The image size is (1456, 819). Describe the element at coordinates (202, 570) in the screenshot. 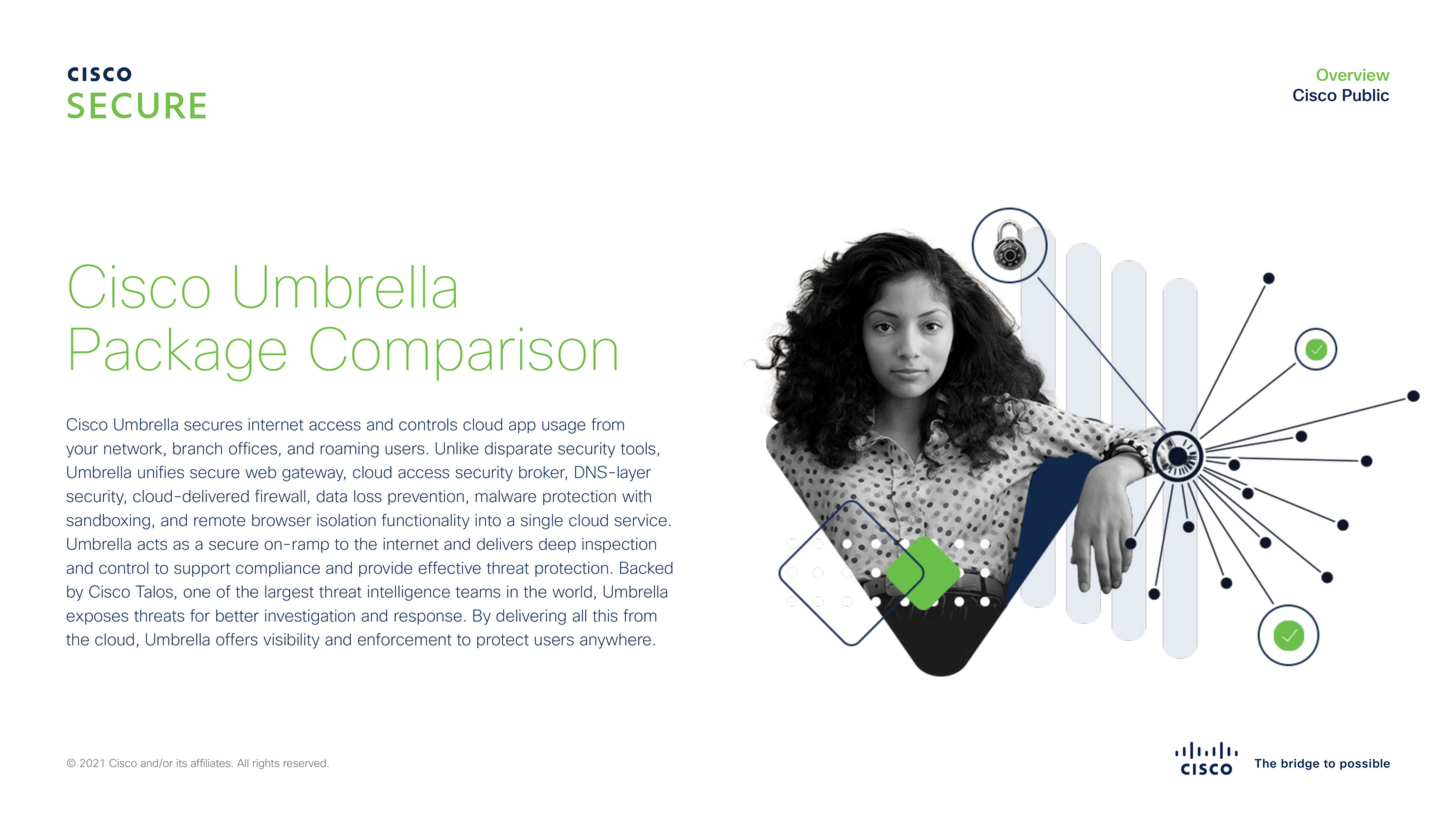

I see `support` at that location.
